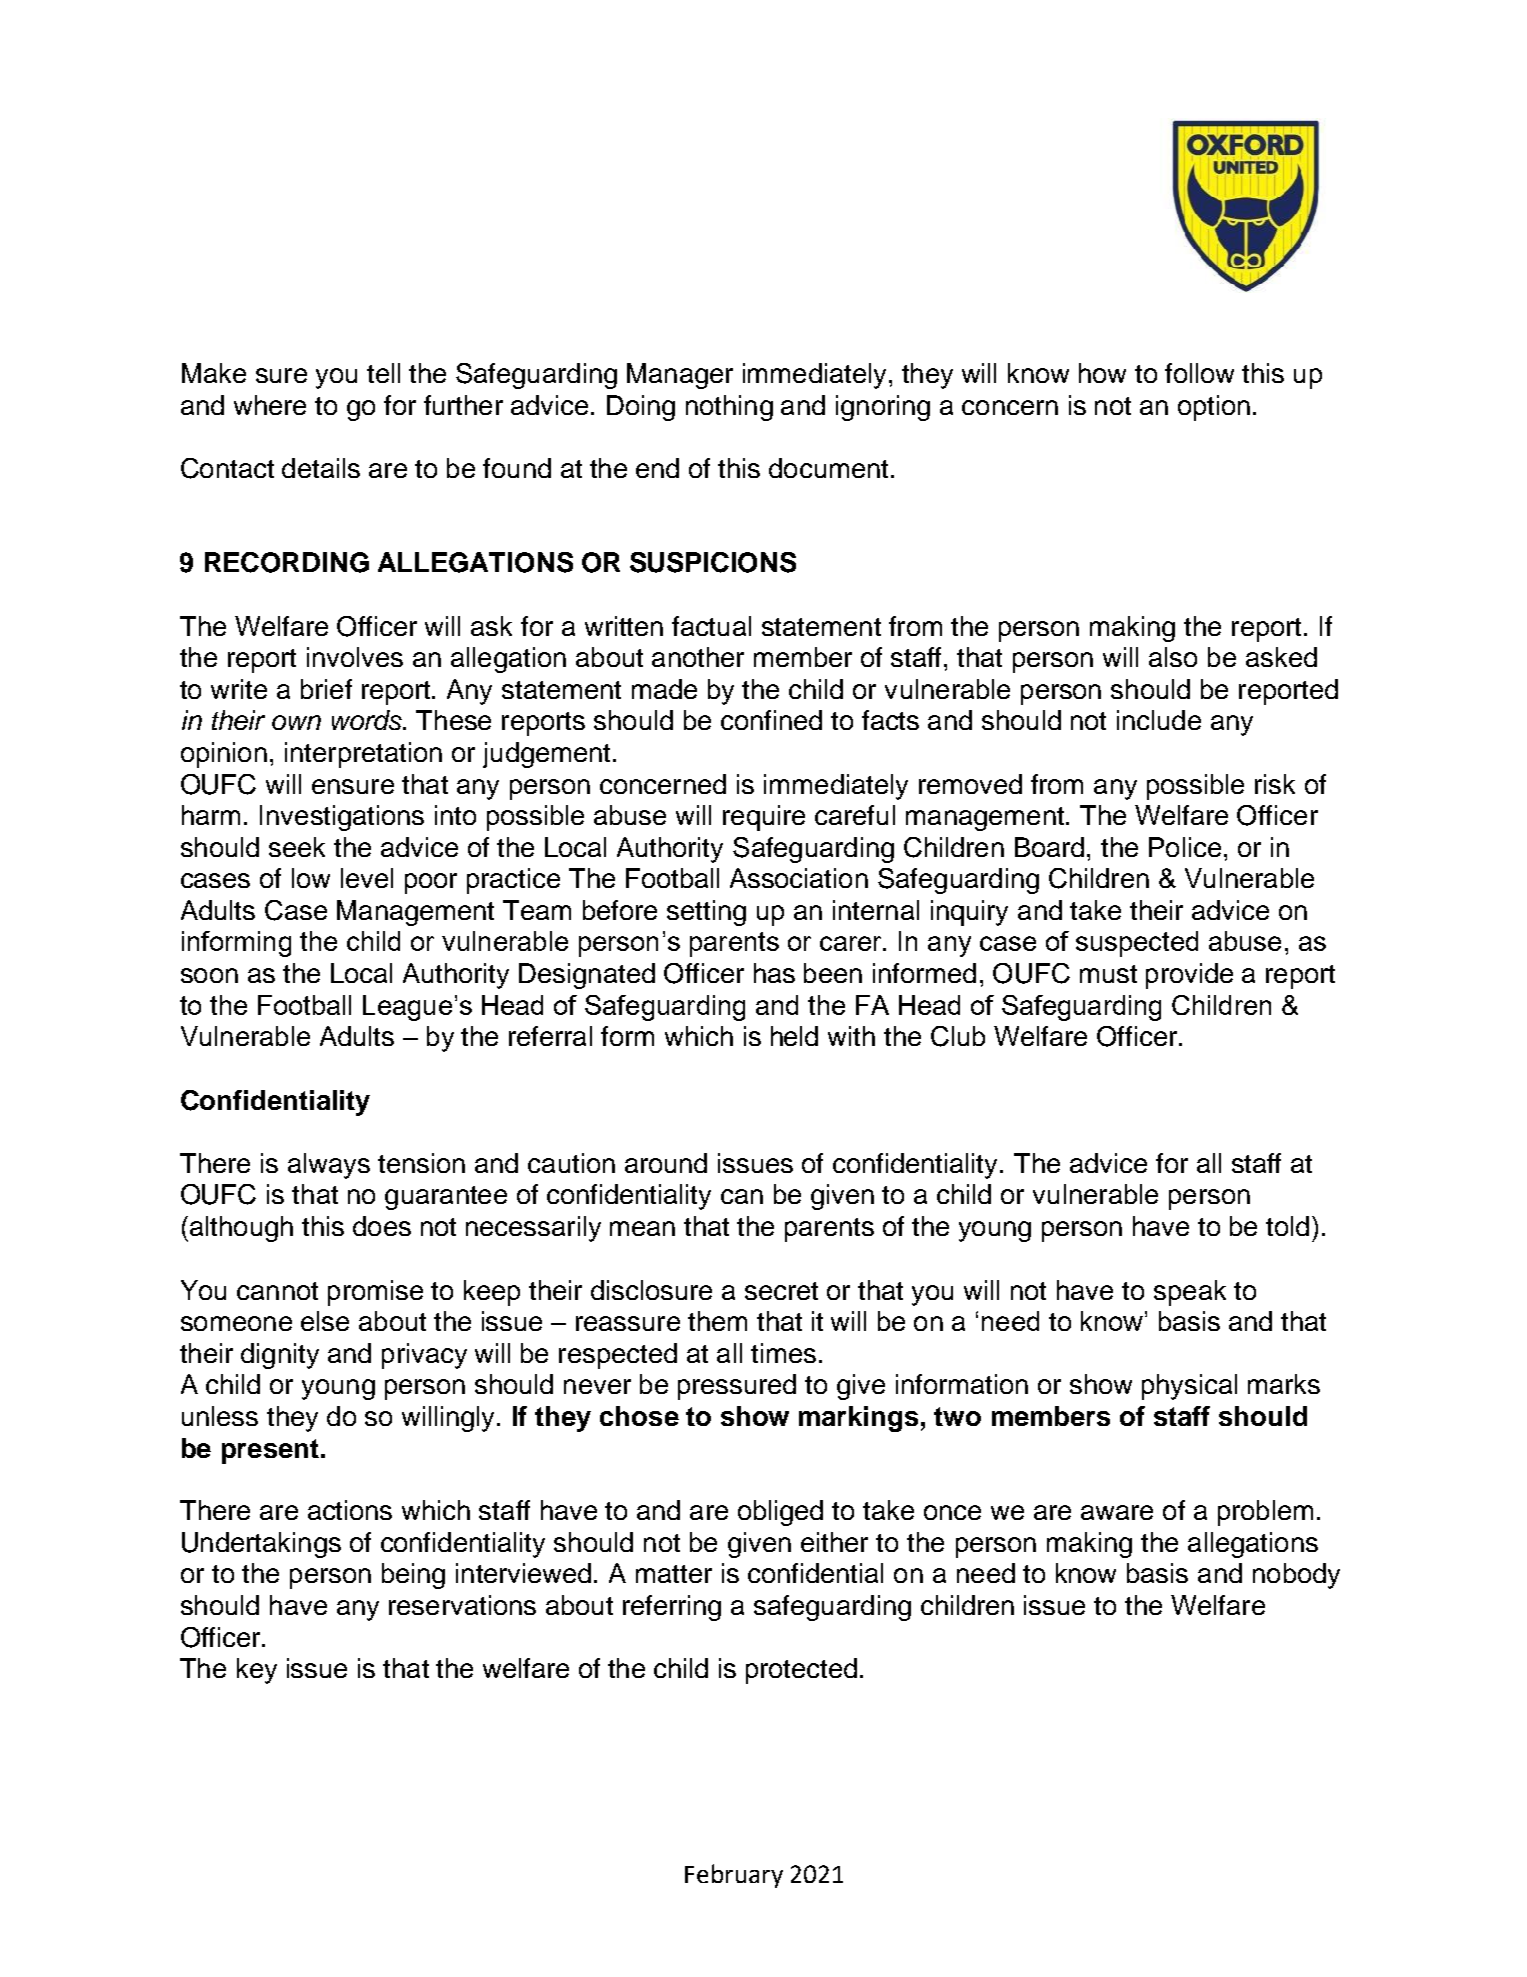 This image has height=1977, width=1527. Describe the element at coordinates (209, 975) in the image. I see `soon` at that location.
